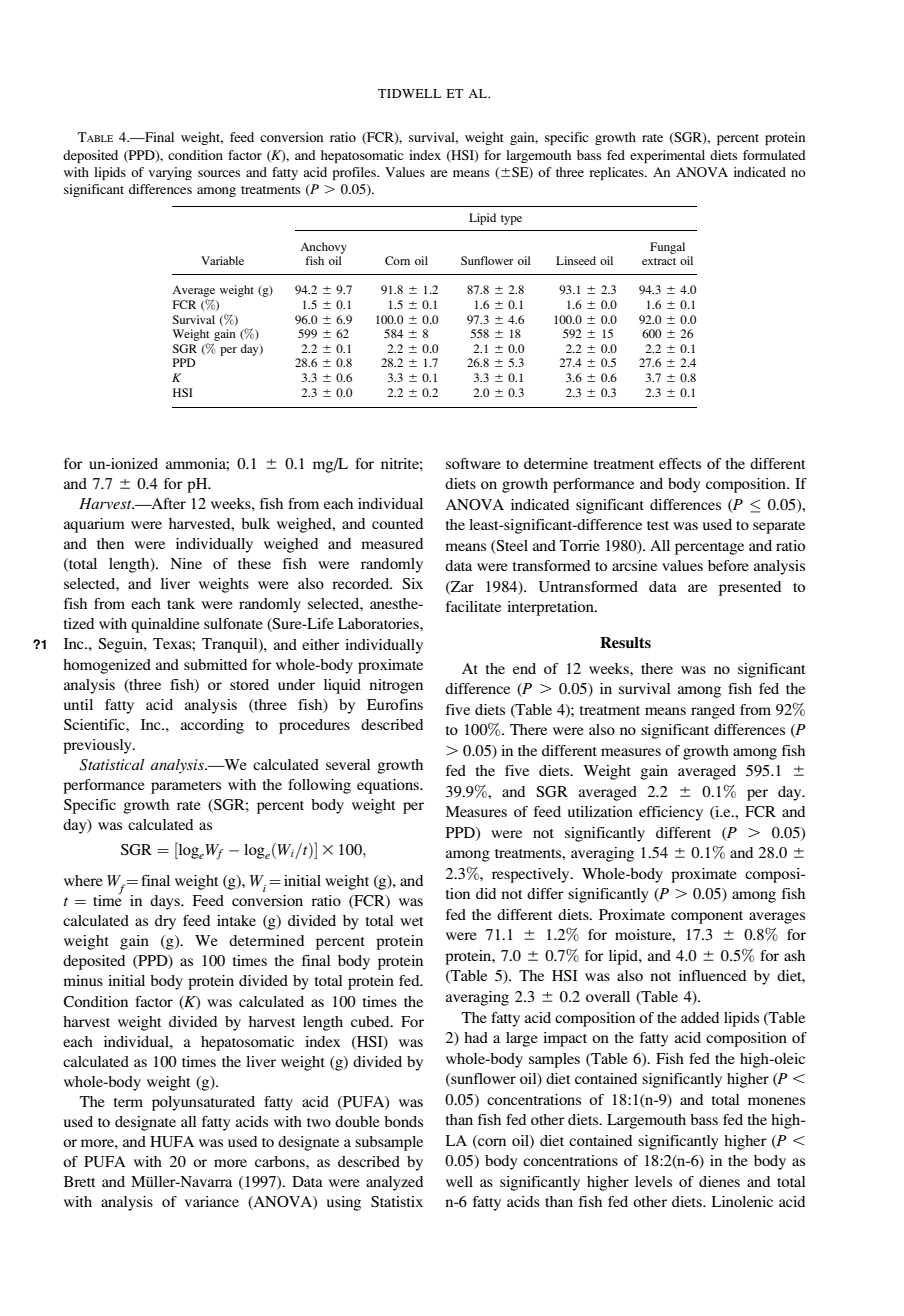  Describe the element at coordinates (667, 156) in the screenshot. I see `experimental` at that location.
